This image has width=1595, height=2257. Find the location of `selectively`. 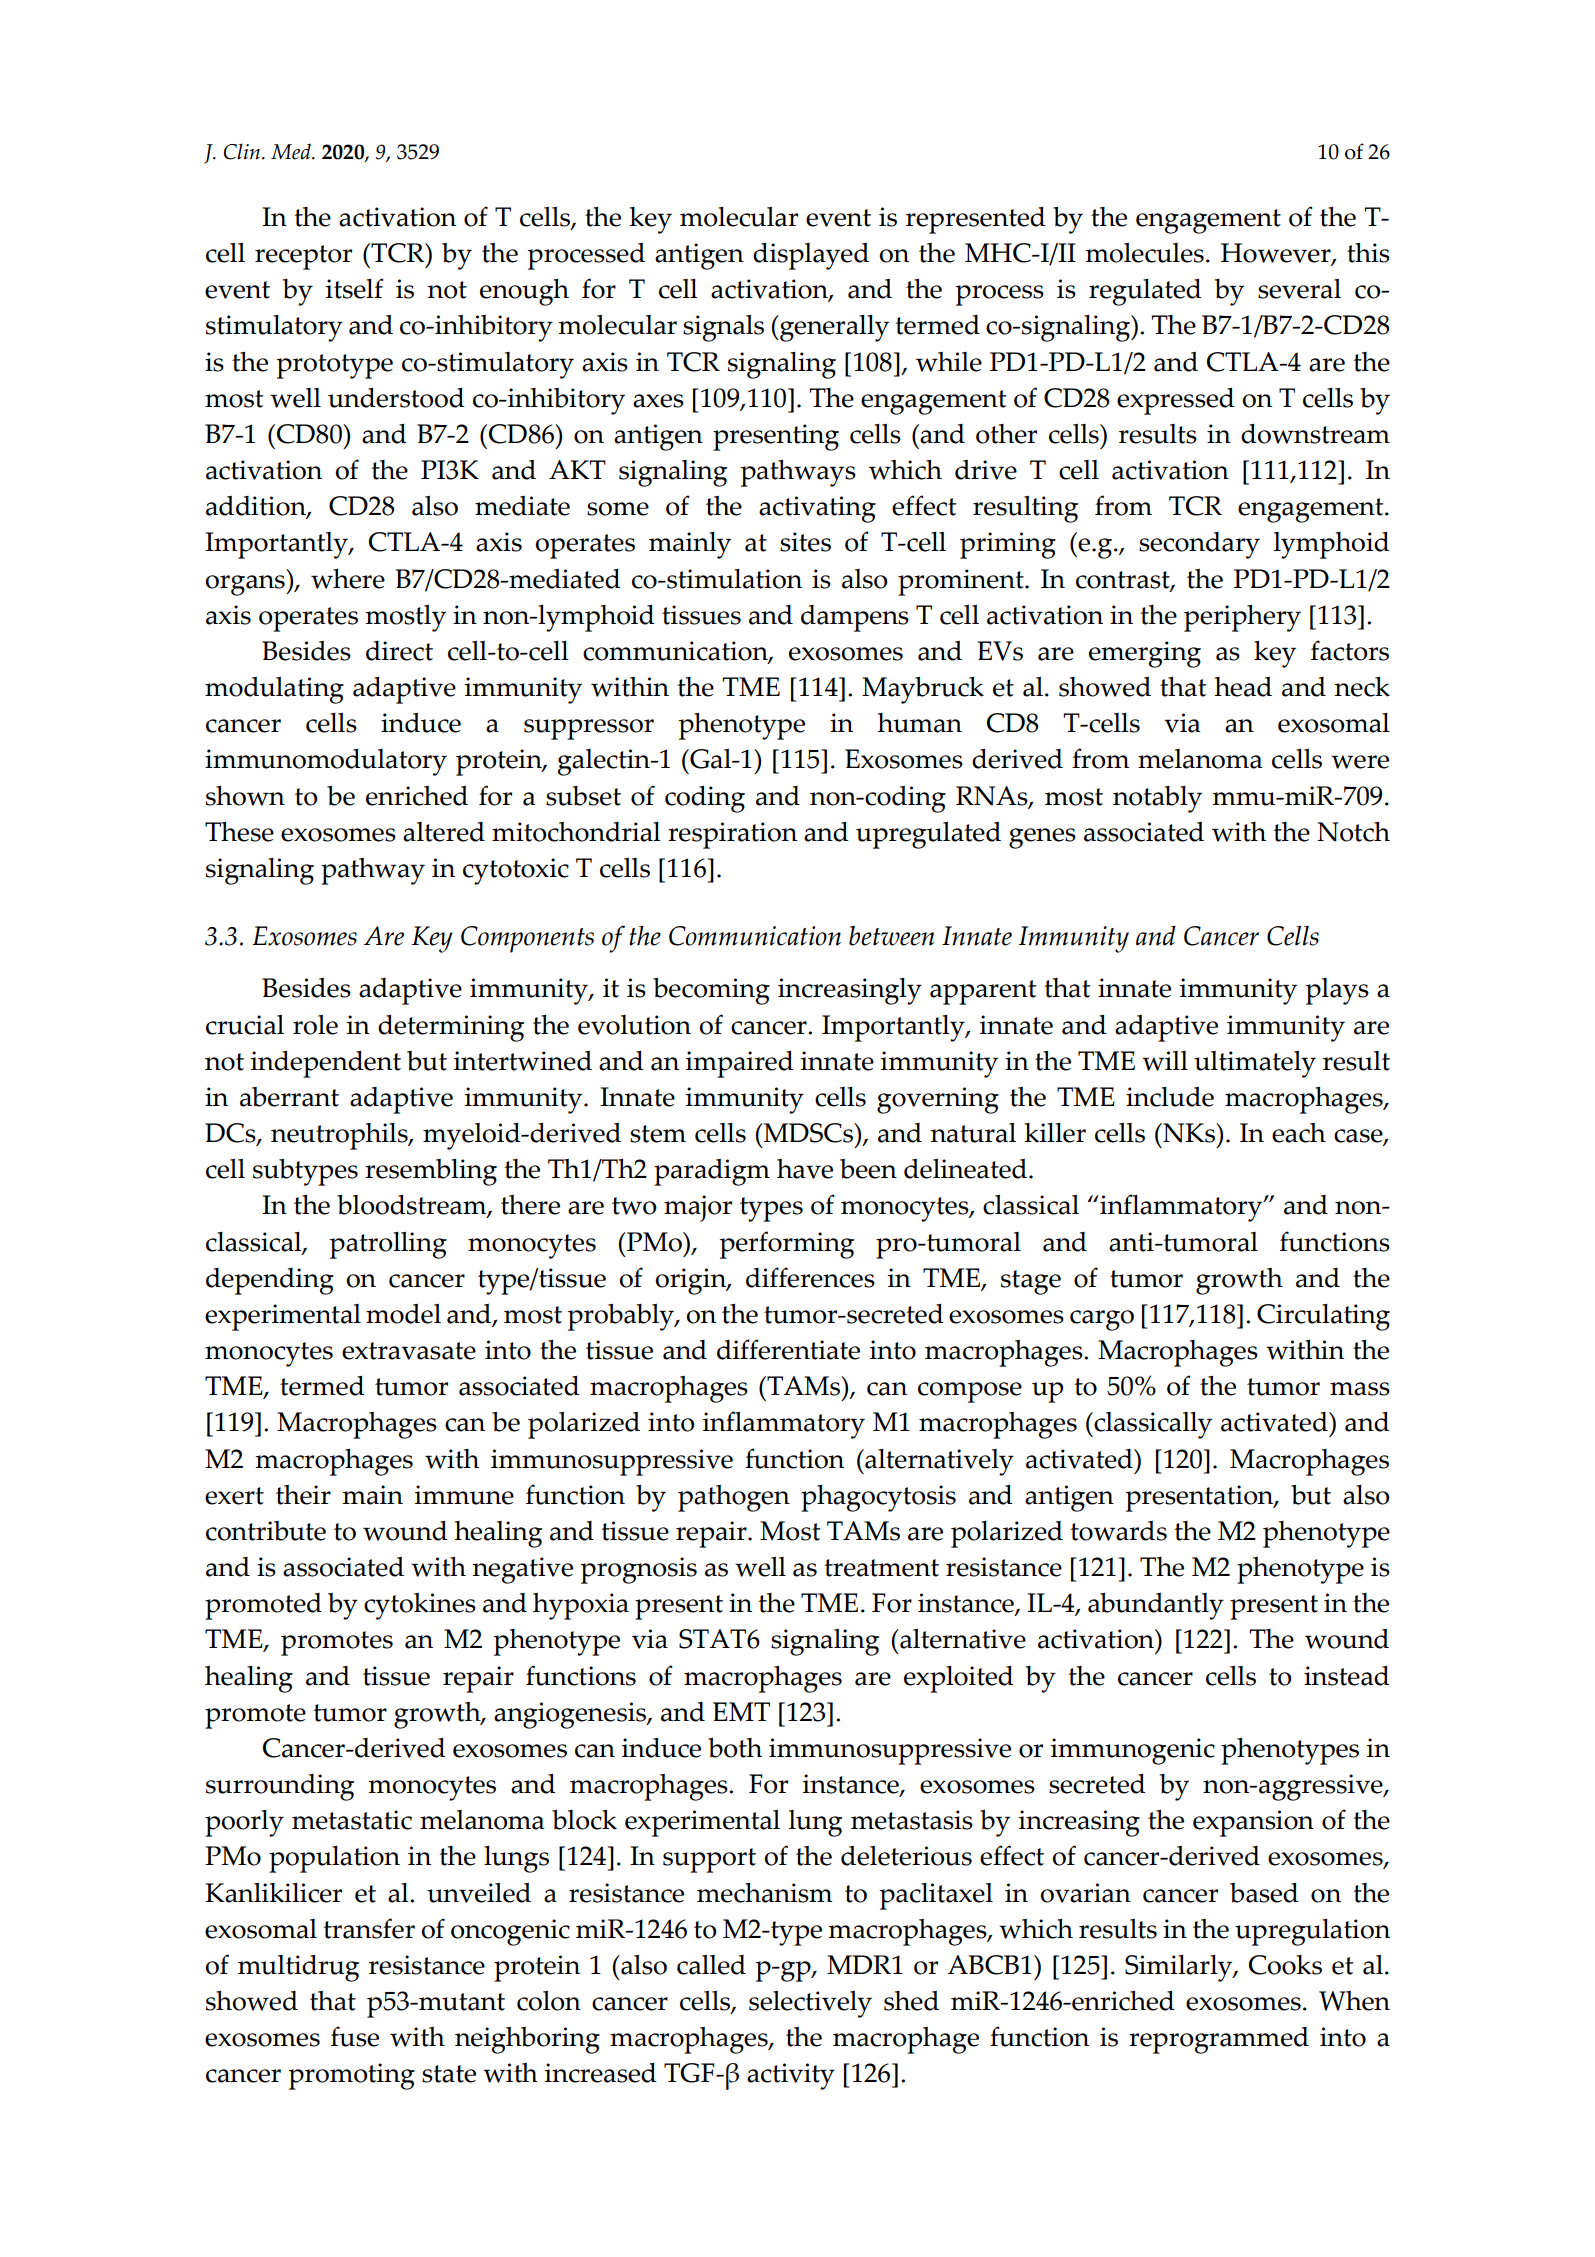

selectively is located at coordinates (810, 2004).
